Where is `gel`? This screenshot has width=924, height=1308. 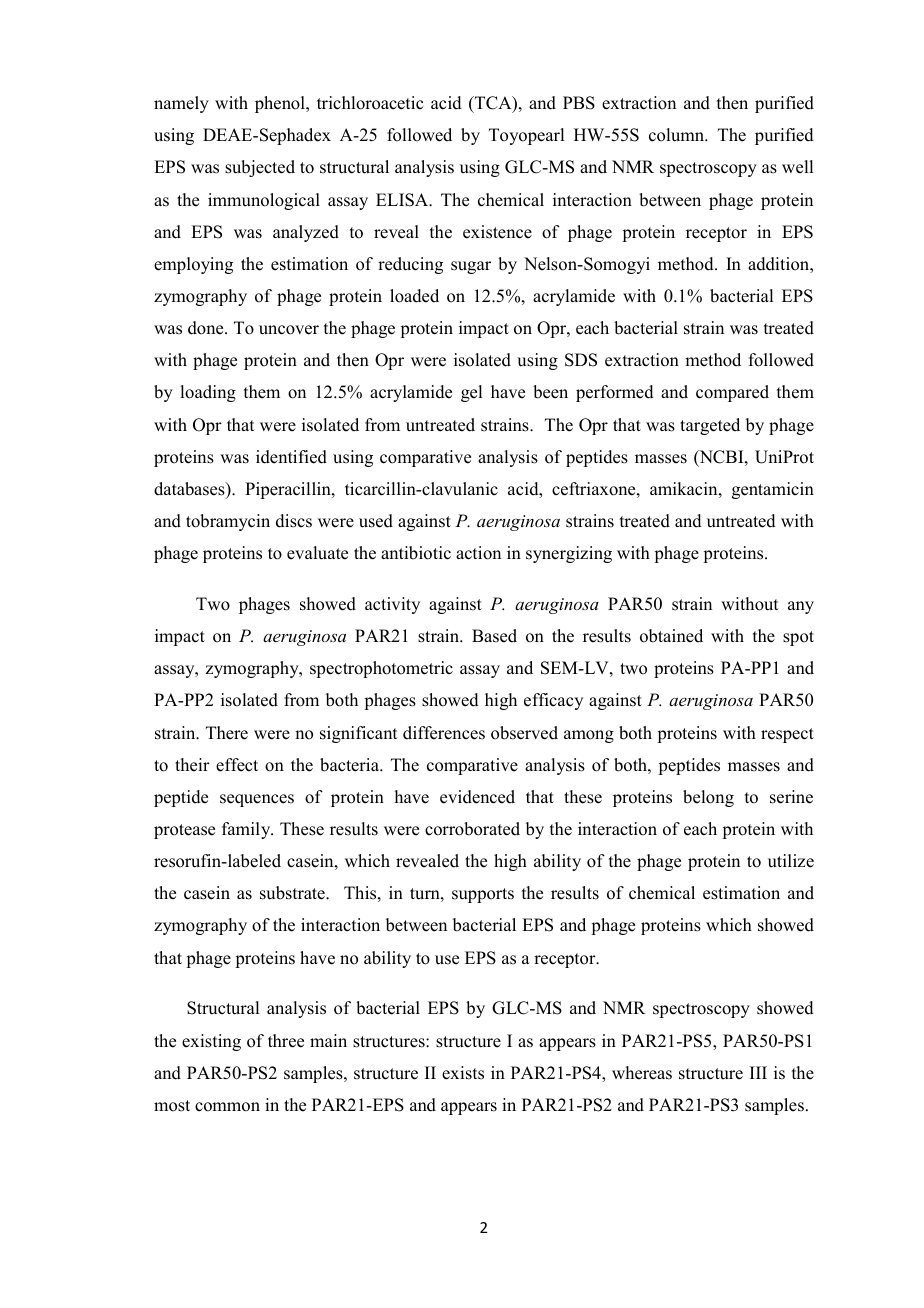 gel is located at coordinates (471, 393).
